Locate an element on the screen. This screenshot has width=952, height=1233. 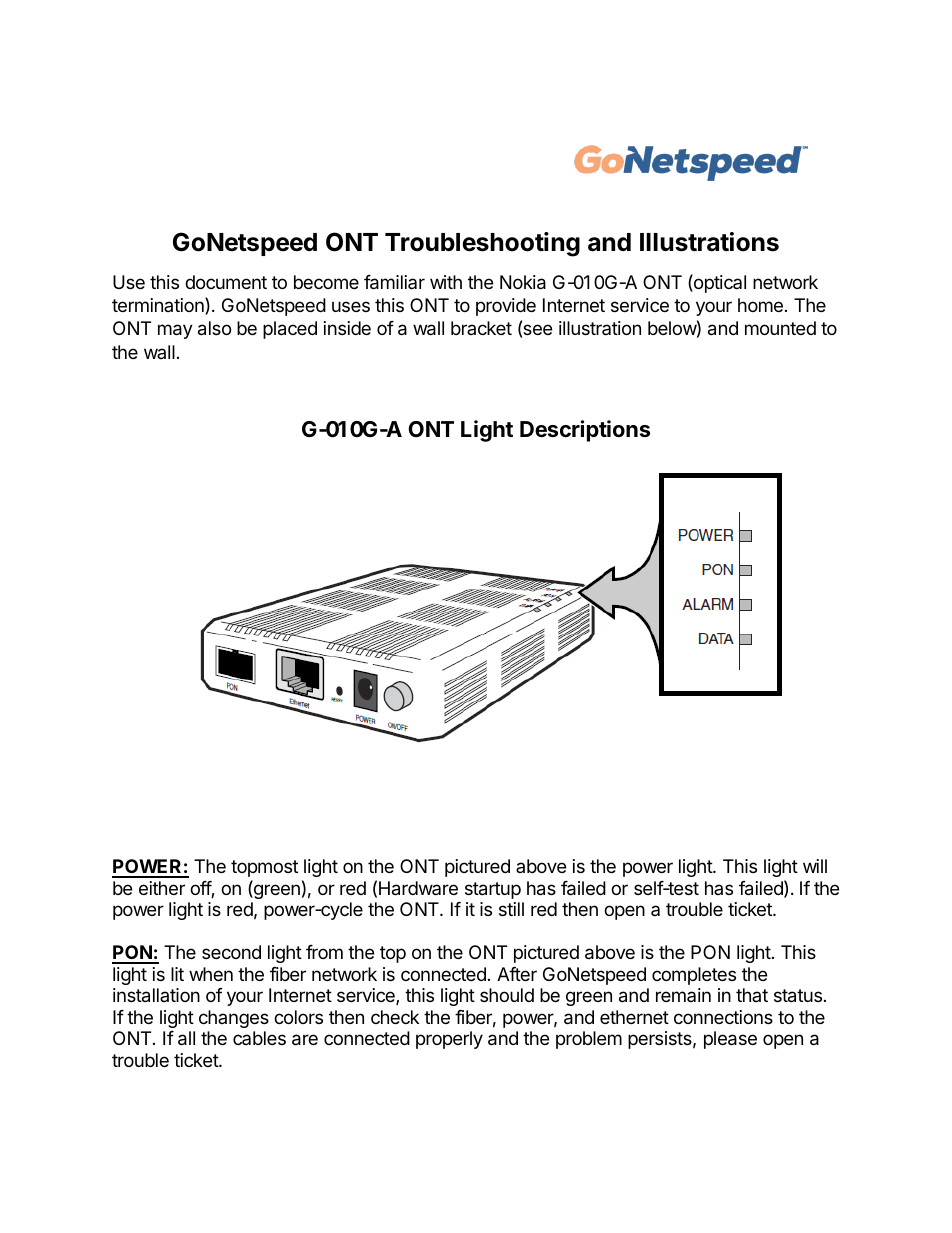
mounted is located at coordinates (780, 328).
